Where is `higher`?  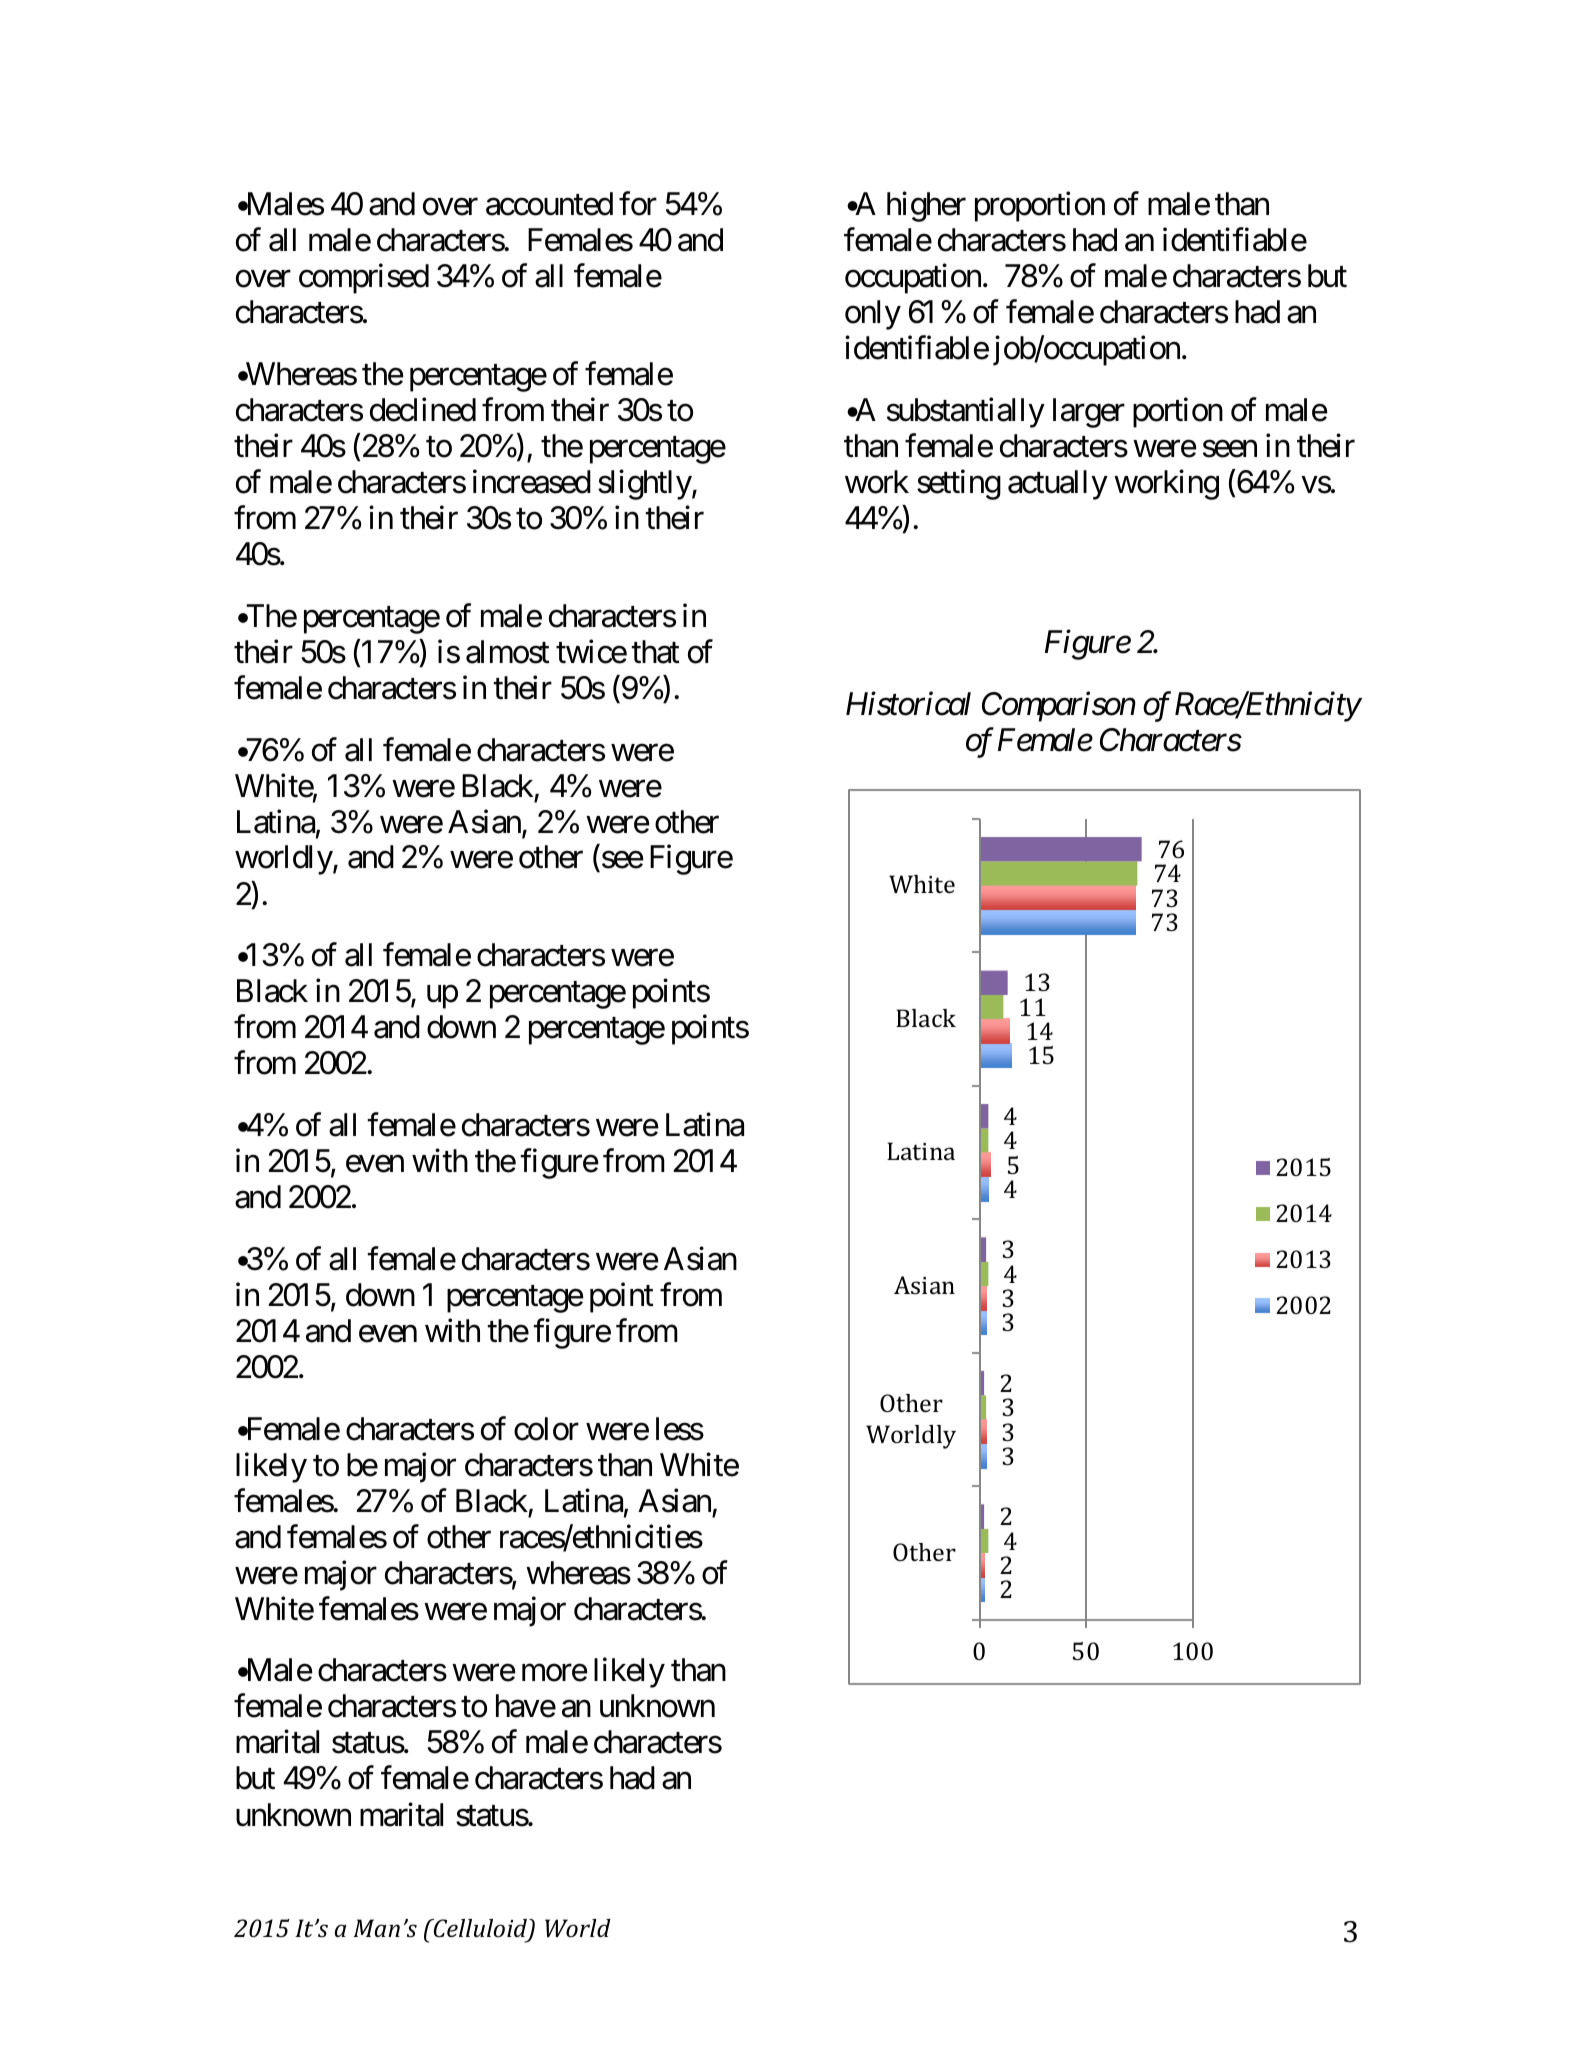
higher is located at coordinates (926, 207).
